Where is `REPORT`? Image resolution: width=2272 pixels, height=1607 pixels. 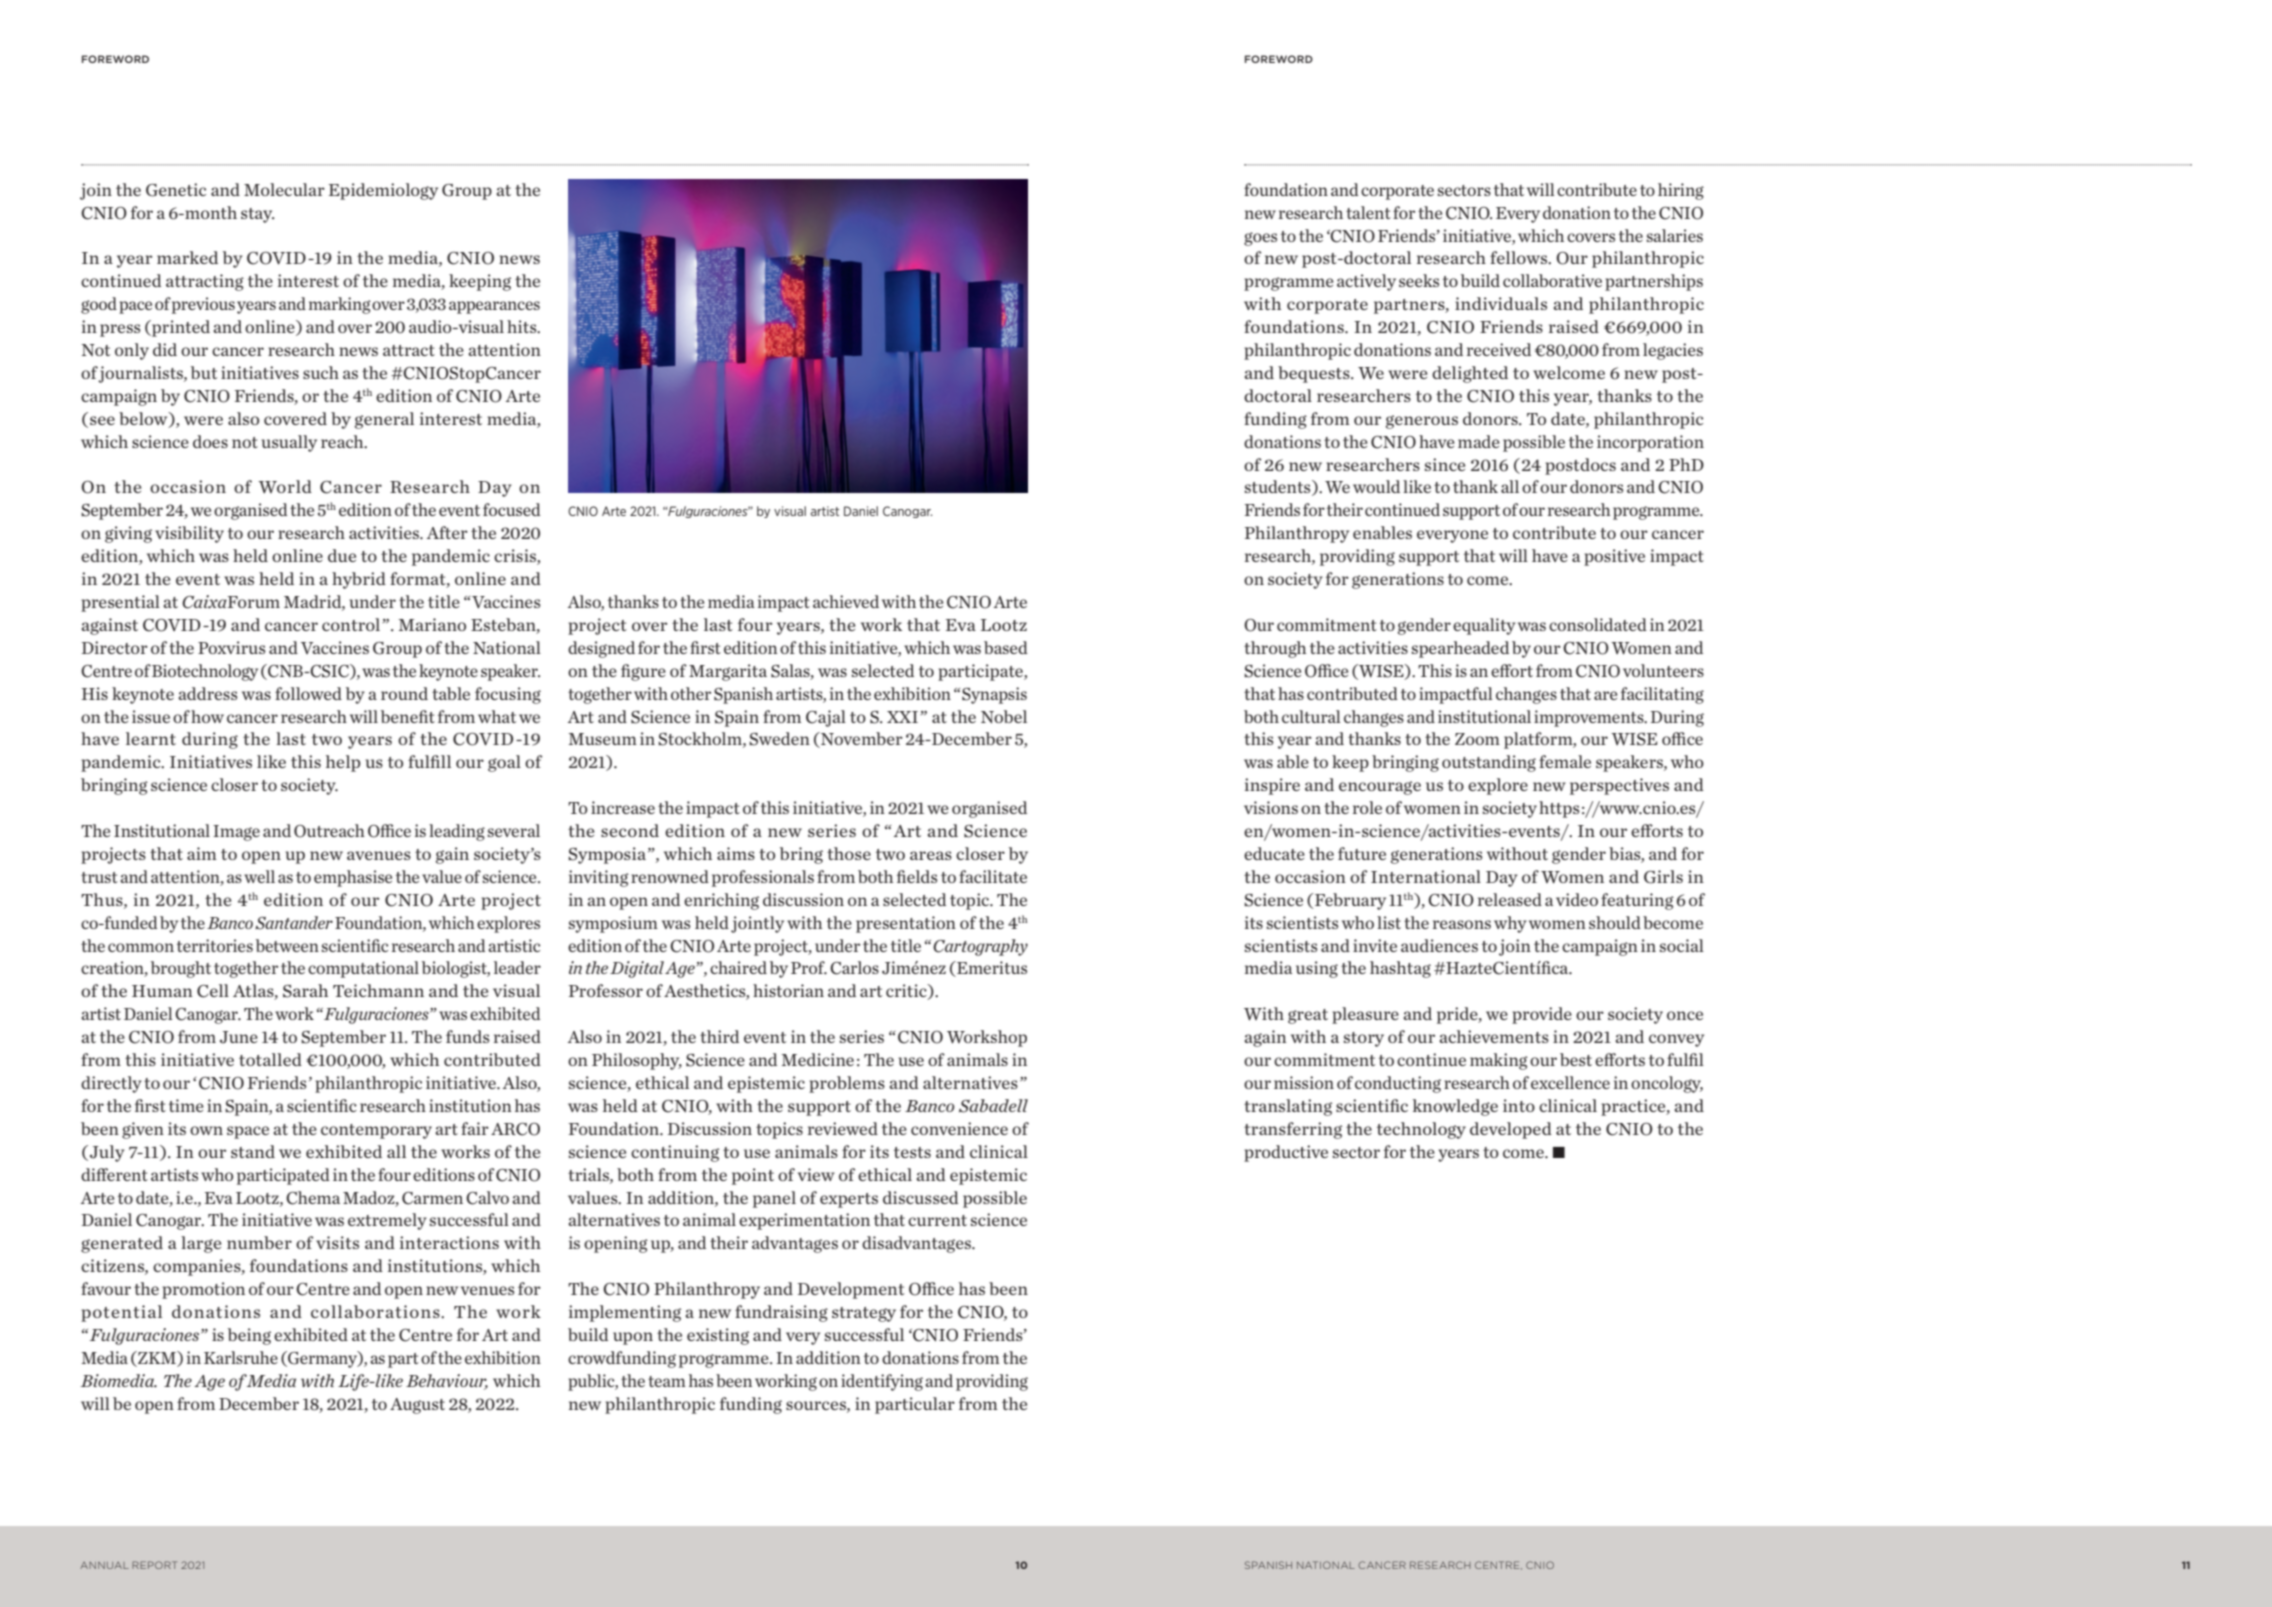
REPORT is located at coordinates (154, 1565).
